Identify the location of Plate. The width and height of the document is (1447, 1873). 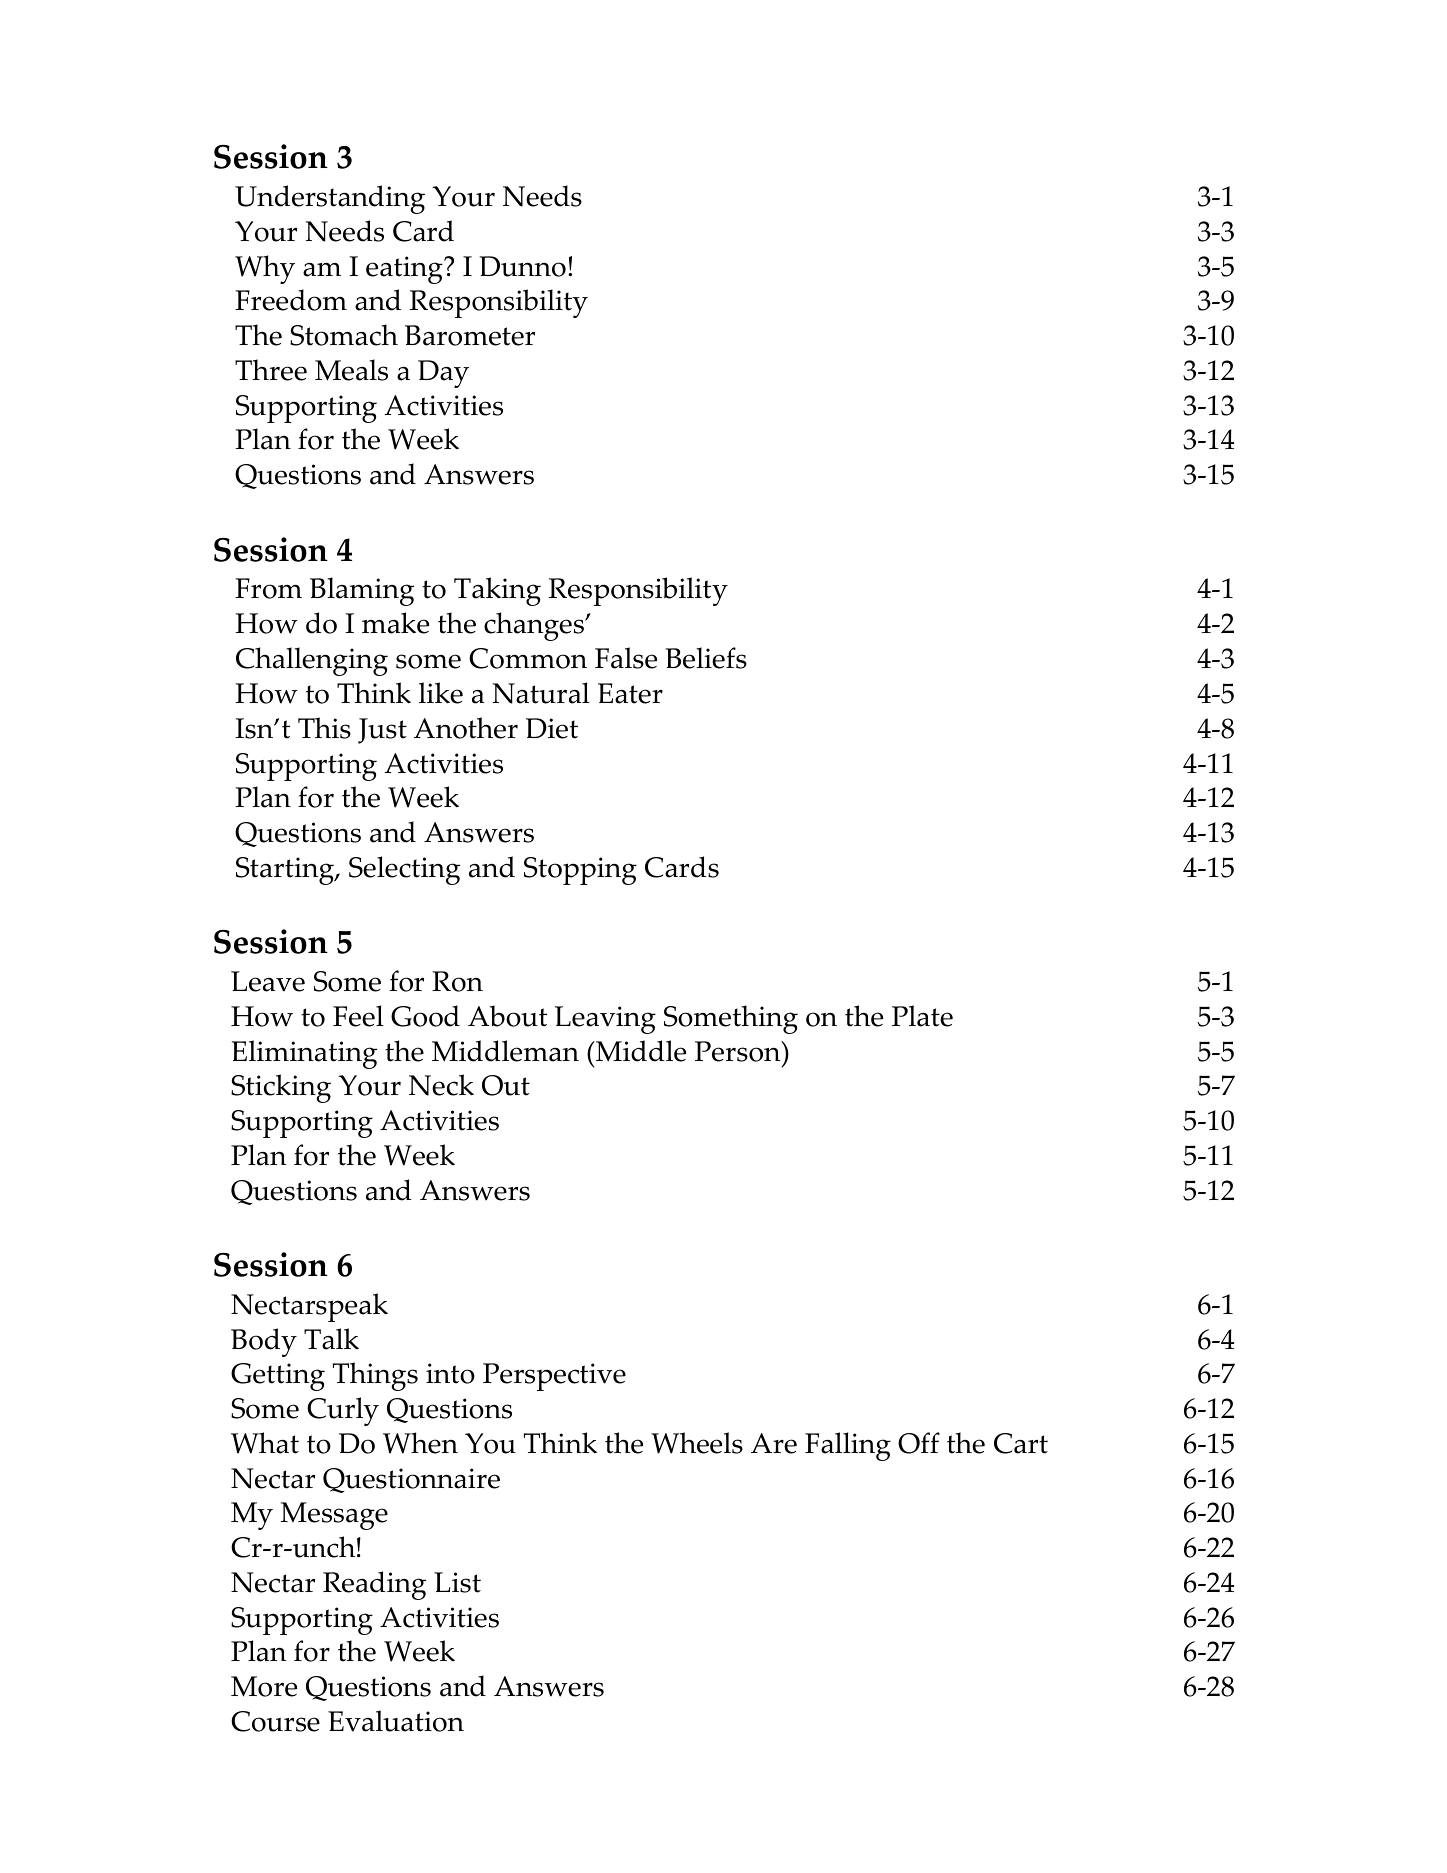
(922, 1016).
